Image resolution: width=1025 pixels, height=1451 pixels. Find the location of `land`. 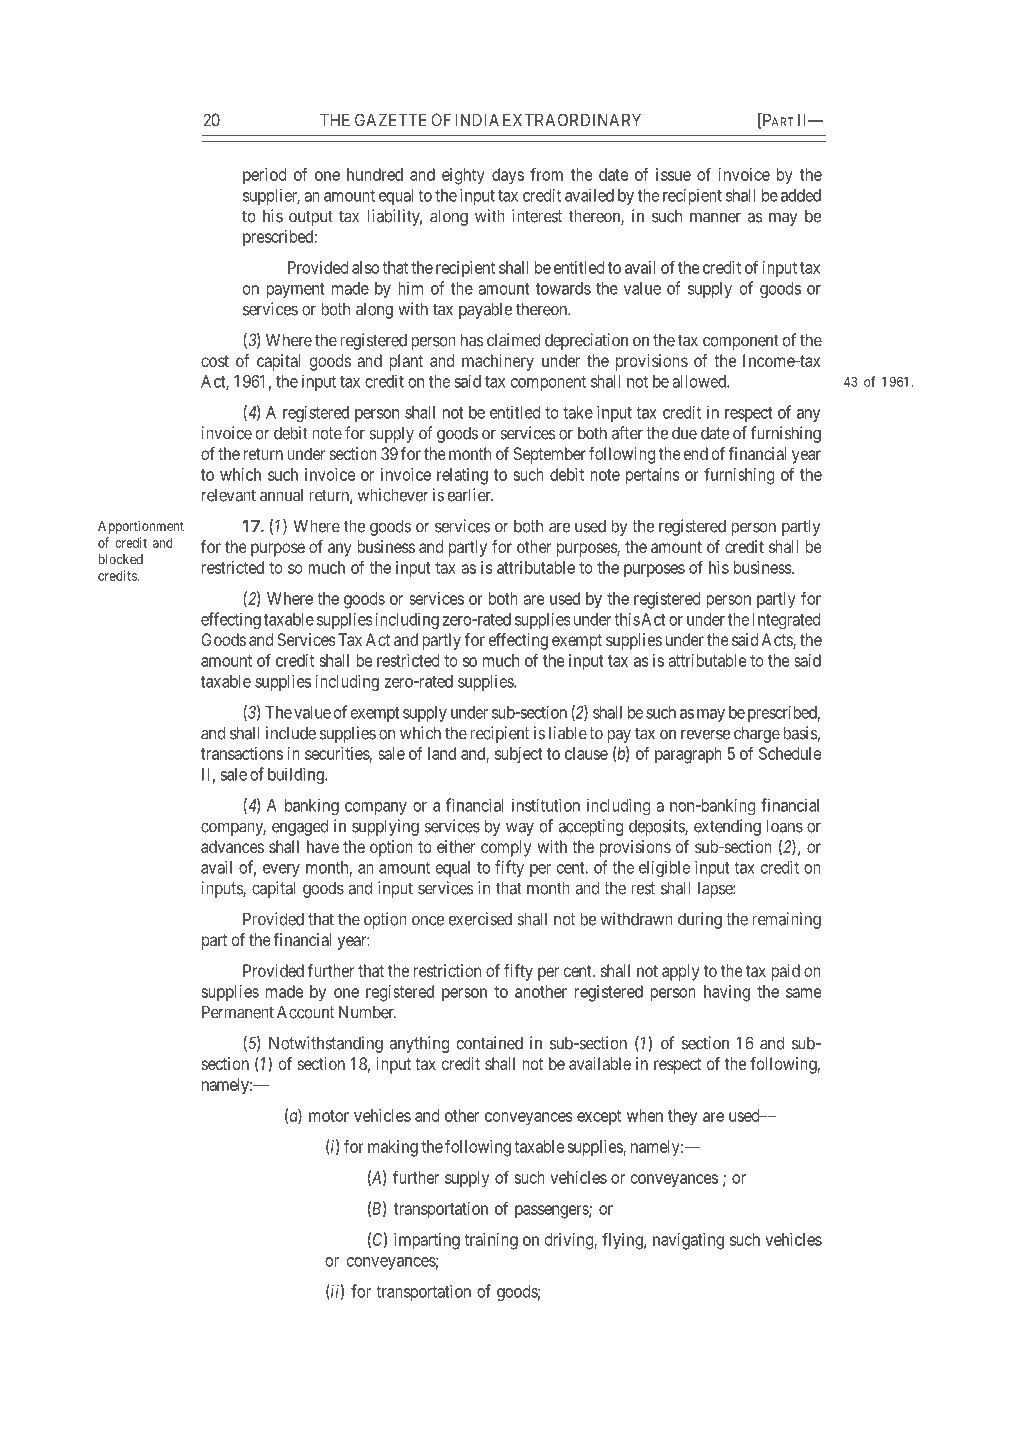

land is located at coordinates (442, 753).
